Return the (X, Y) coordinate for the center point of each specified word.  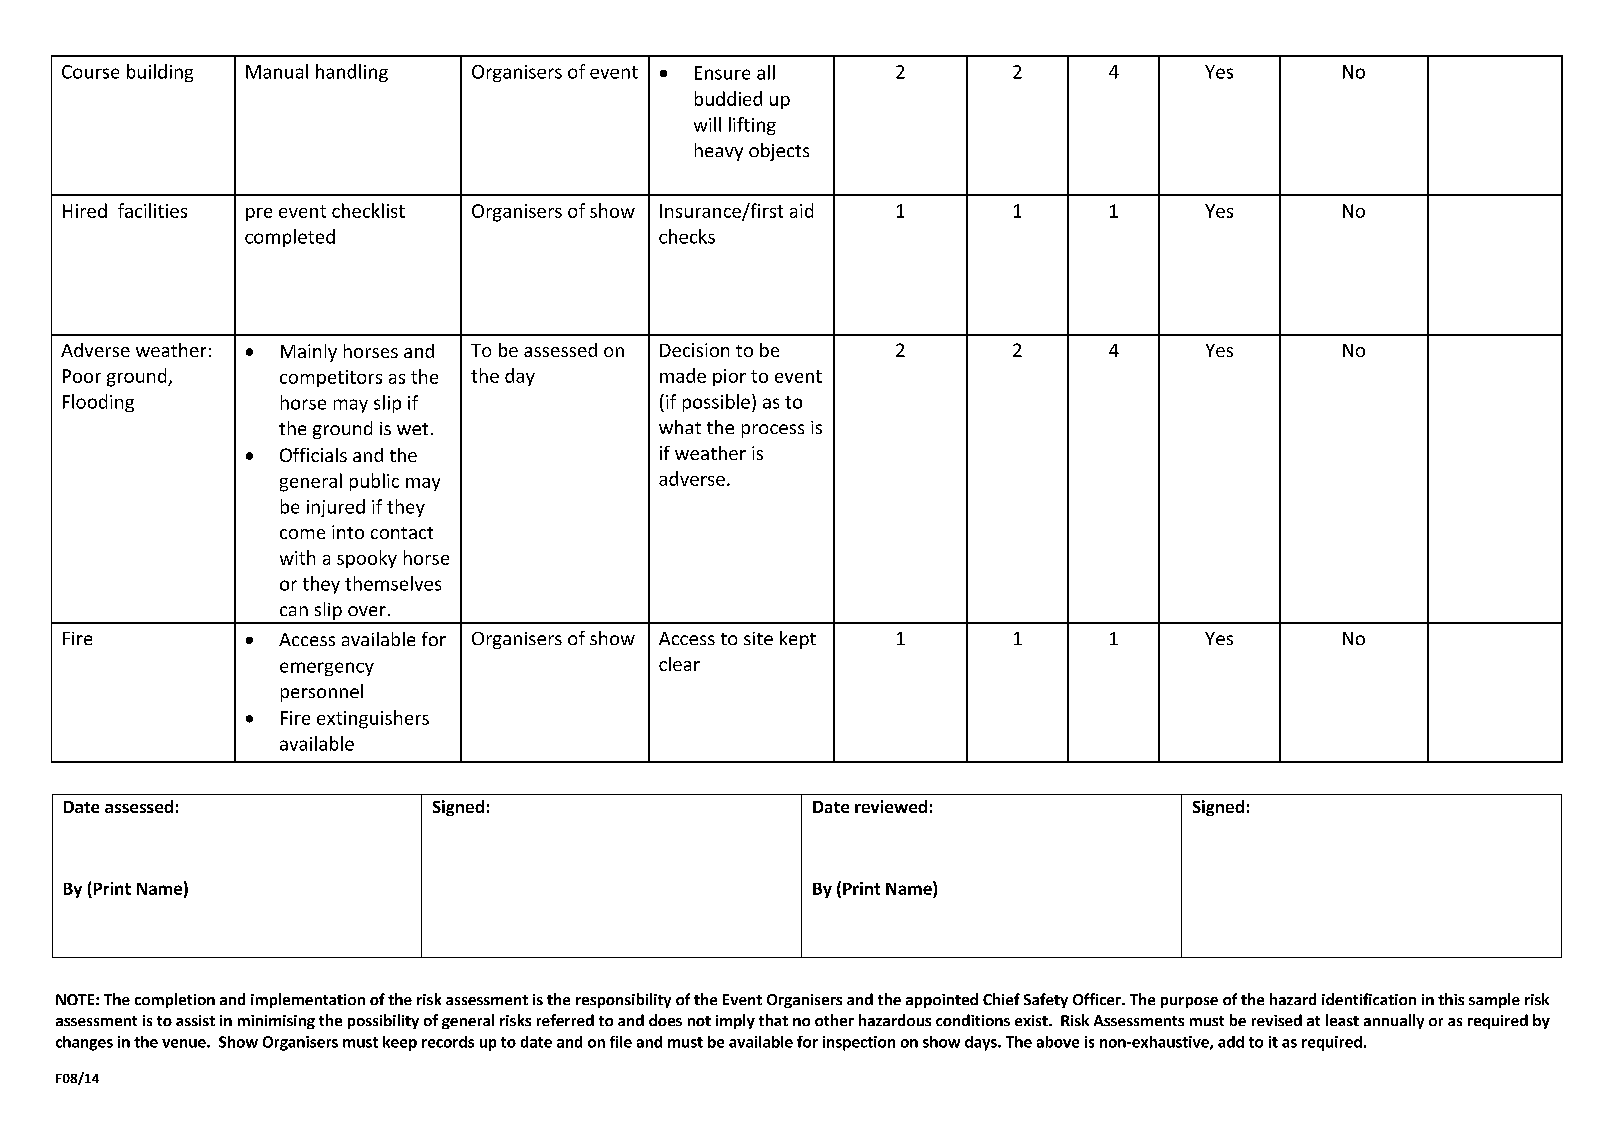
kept (798, 640)
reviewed (891, 806)
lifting (752, 126)
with (297, 557)
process (773, 431)
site (758, 638)
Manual (277, 71)
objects (779, 152)
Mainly (309, 353)
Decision (694, 350)
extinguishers (373, 719)
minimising (276, 1022)
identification (1369, 999)
